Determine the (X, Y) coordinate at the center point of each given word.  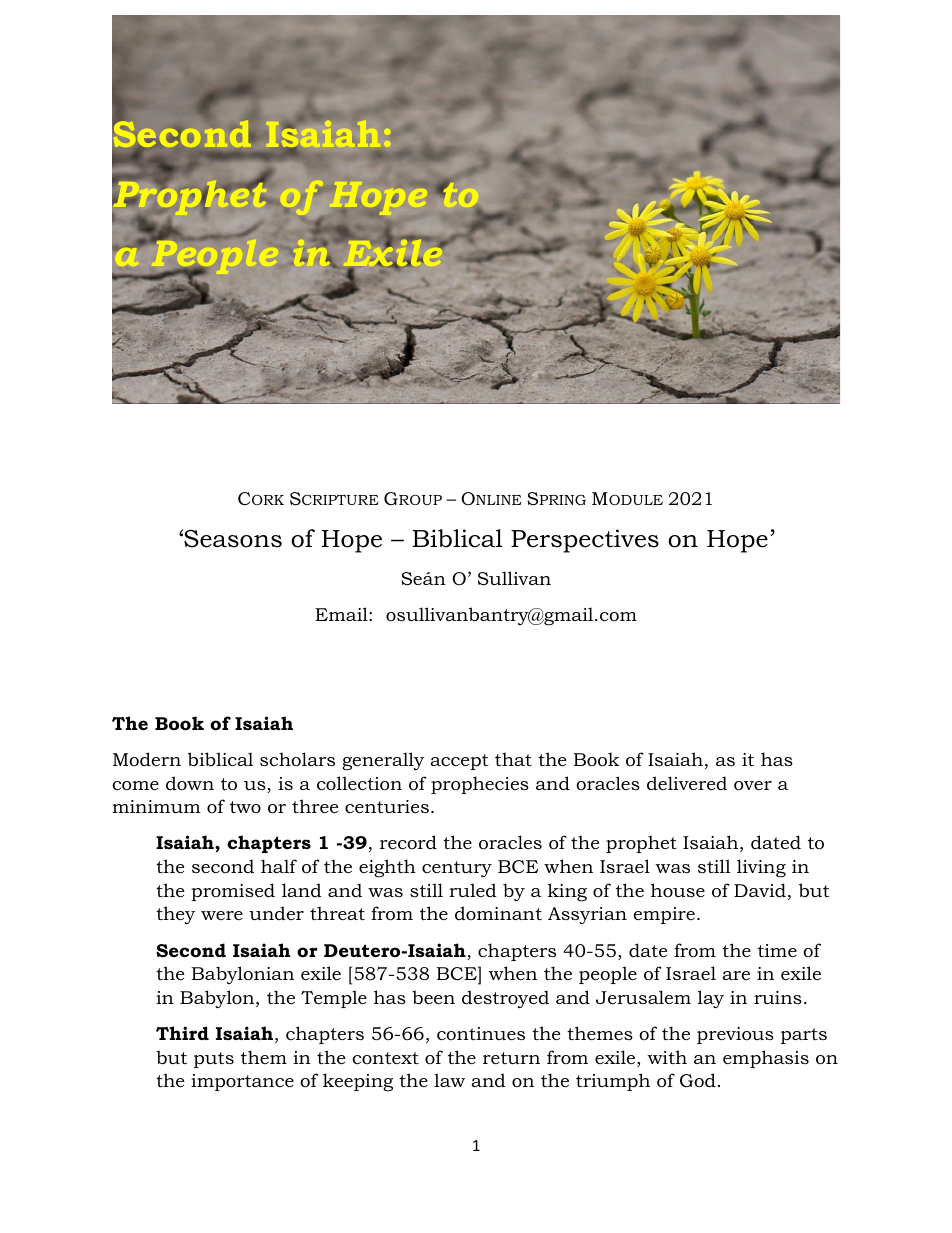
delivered (687, 783)
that (513, 759)
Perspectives (585, 541)
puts (214, 1060)
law (449, 1080)
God (698, 1080)
